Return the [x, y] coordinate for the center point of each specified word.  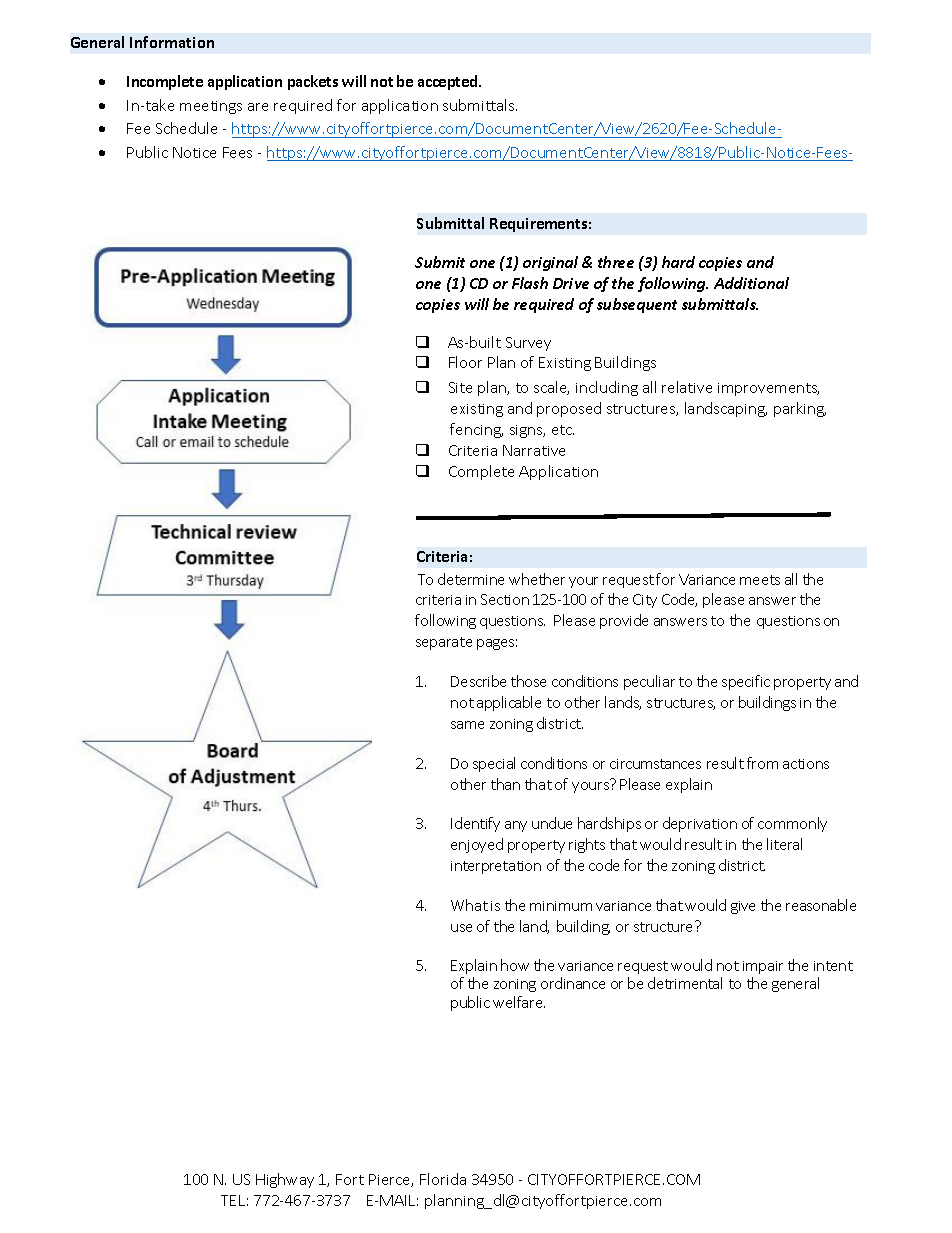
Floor [465, 362]
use [461, 928]
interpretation [496, 867]
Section [505, 599]
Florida [443, 1179]
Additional [751, 283]
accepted [449, 82]
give [743, 907]
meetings [211, 107]
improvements [768, 389]
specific [746, 682]
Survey [528, 344]
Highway [285, 1180]
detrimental [685, 983]
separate [444, 643]
